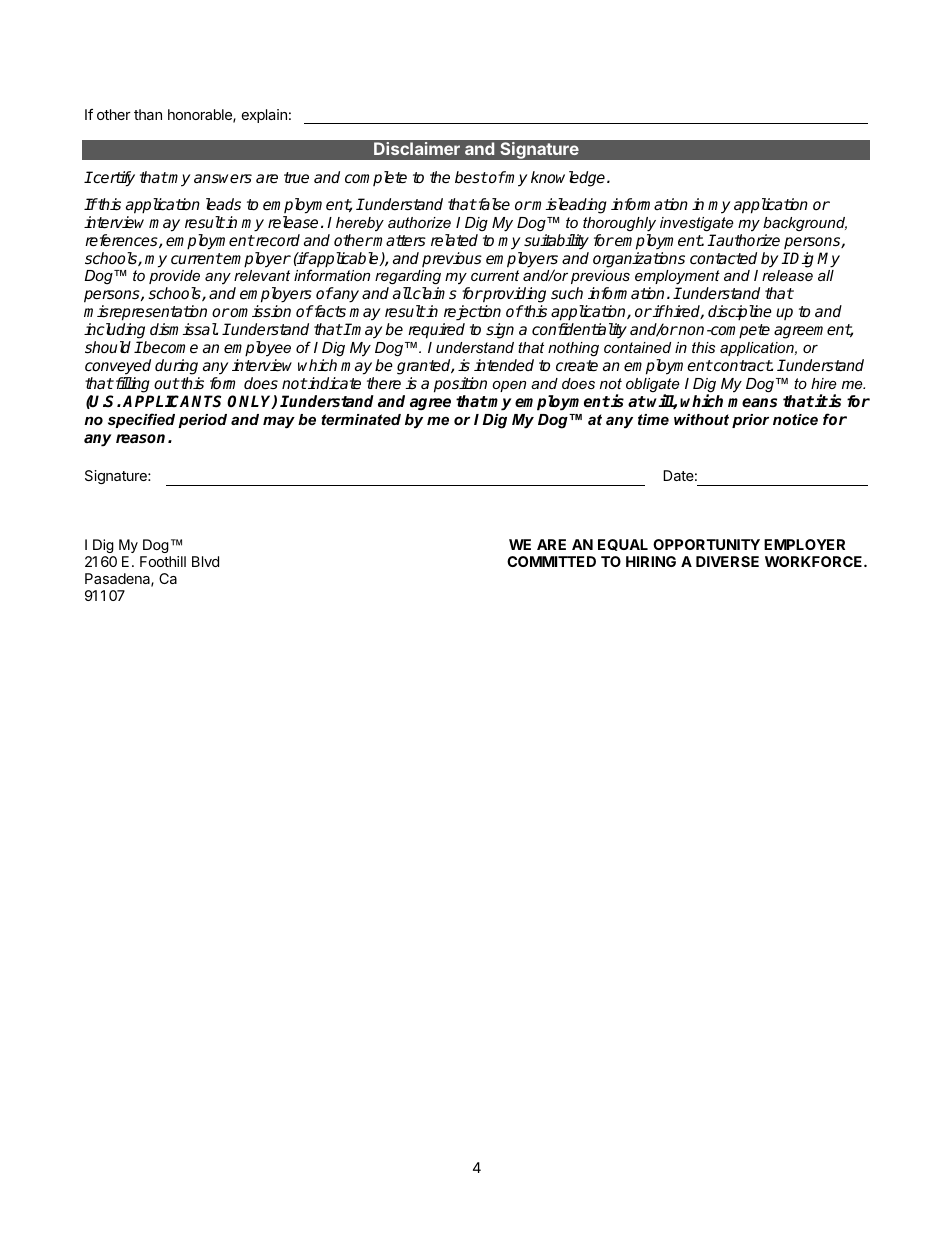 This screenshot has width=952, height=1233. What do you see at coordinates (436, 331) in the screenshot?
I see `required` at bounding box center [436, 331].
